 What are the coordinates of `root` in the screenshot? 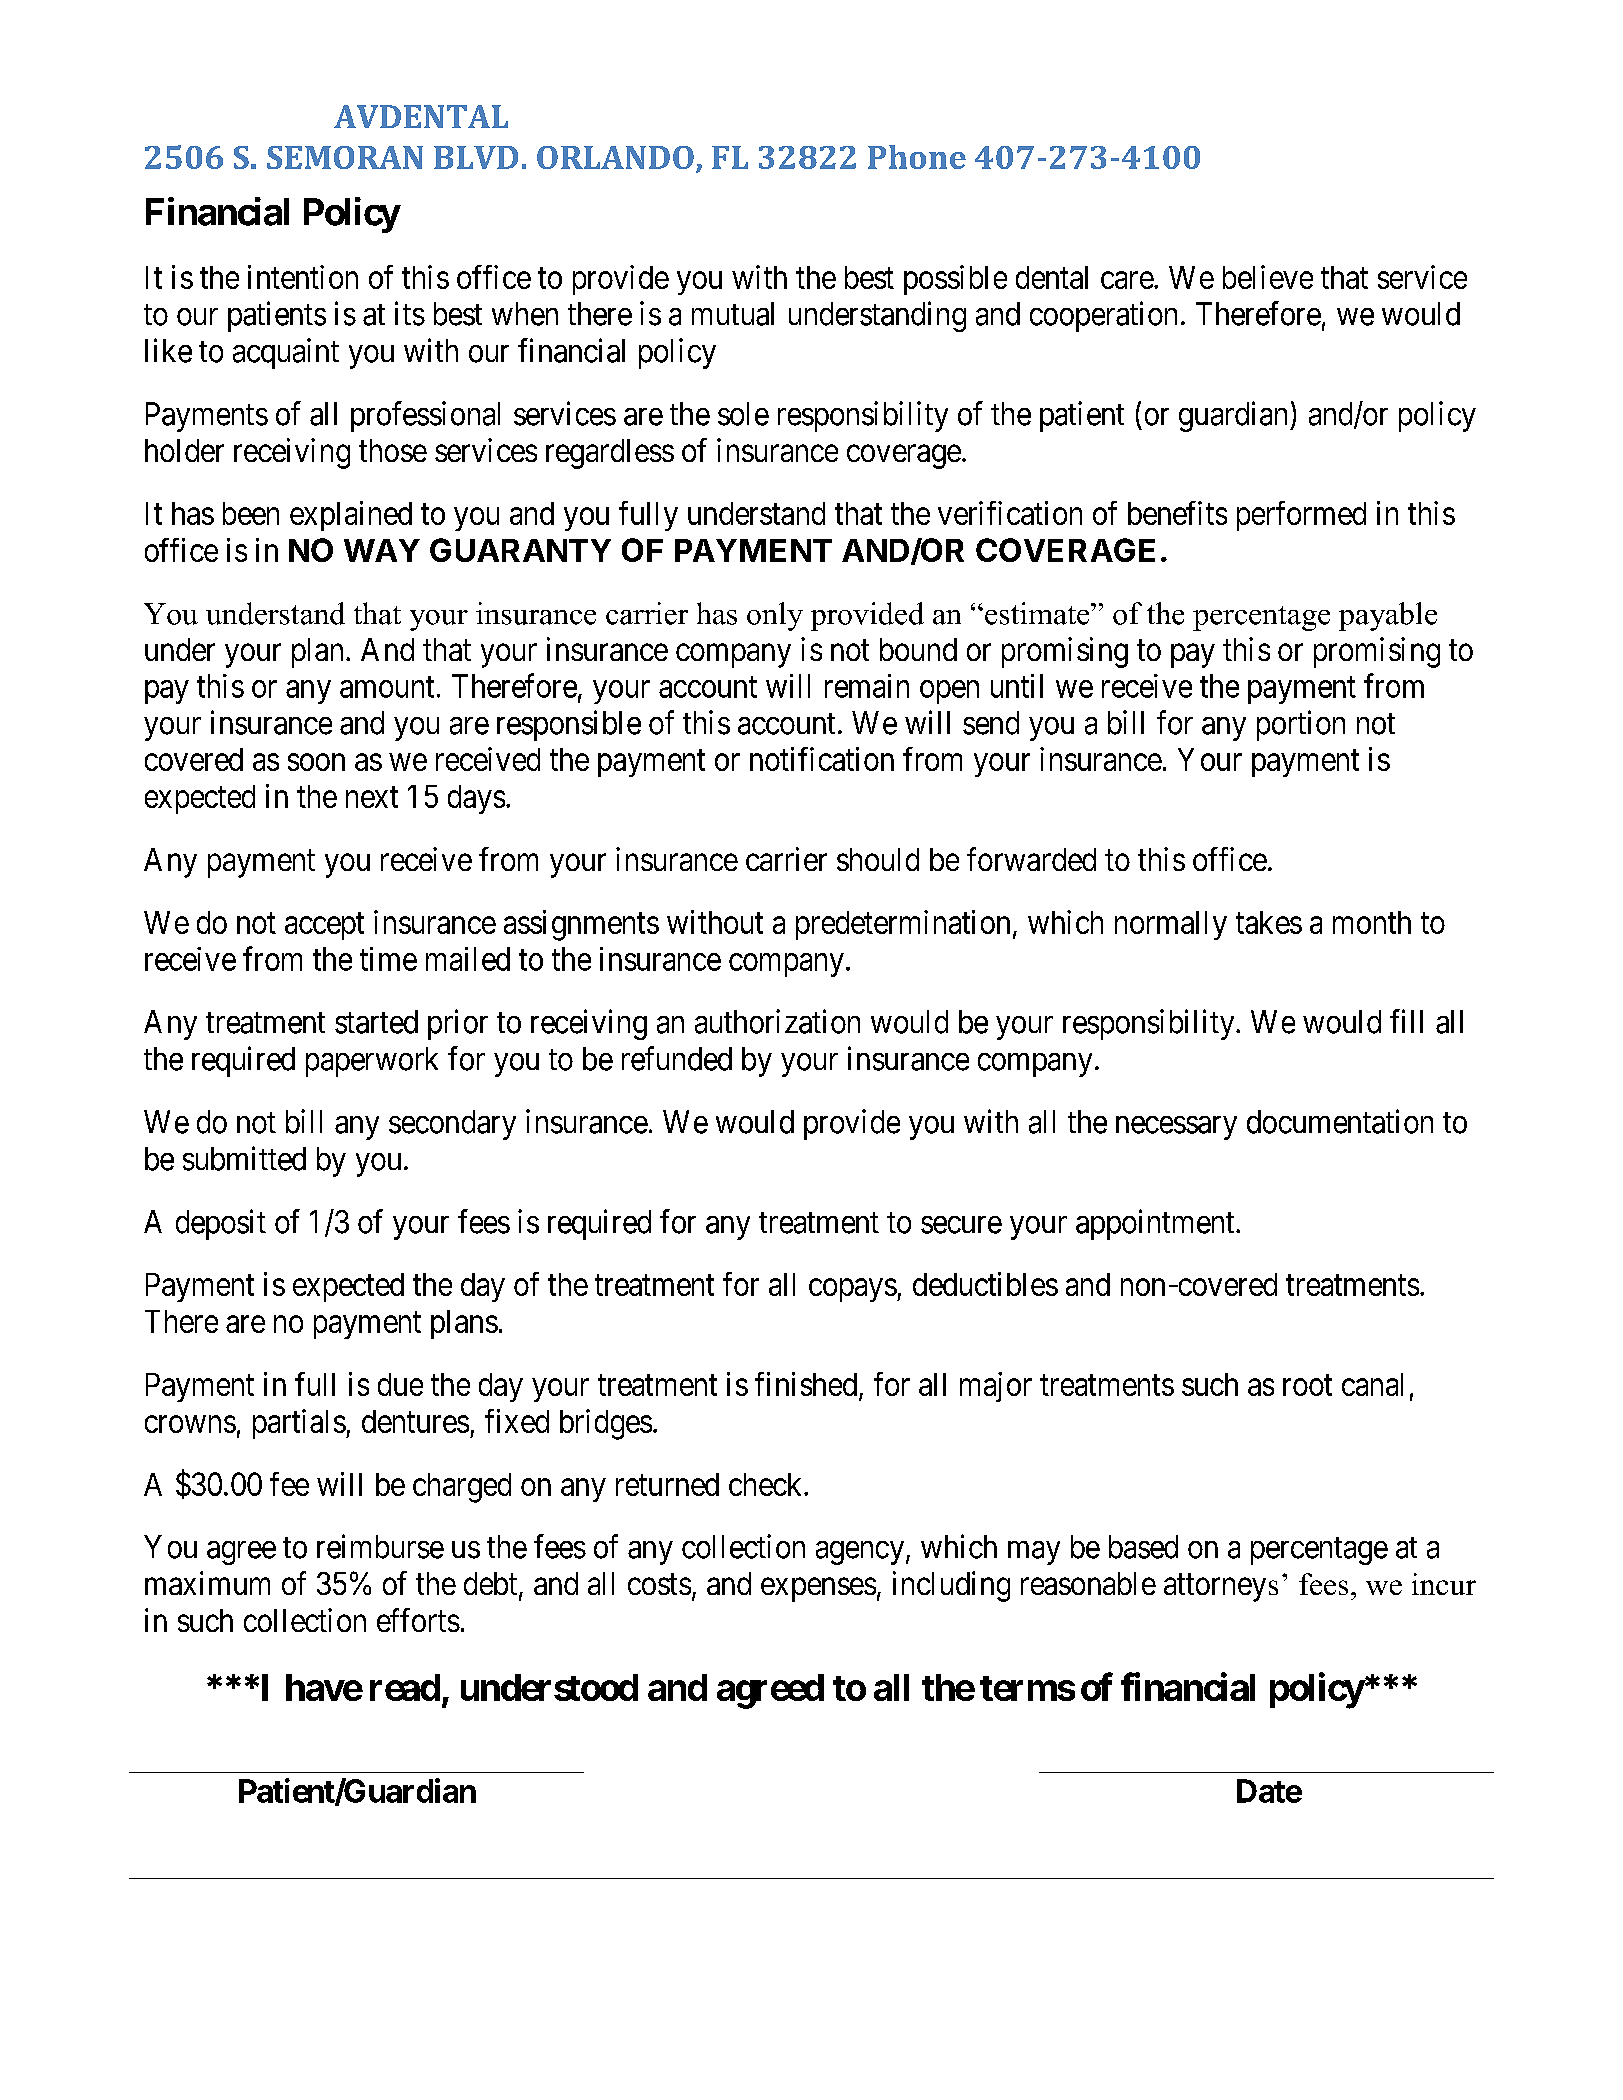 It's located at (1307, 1385).
